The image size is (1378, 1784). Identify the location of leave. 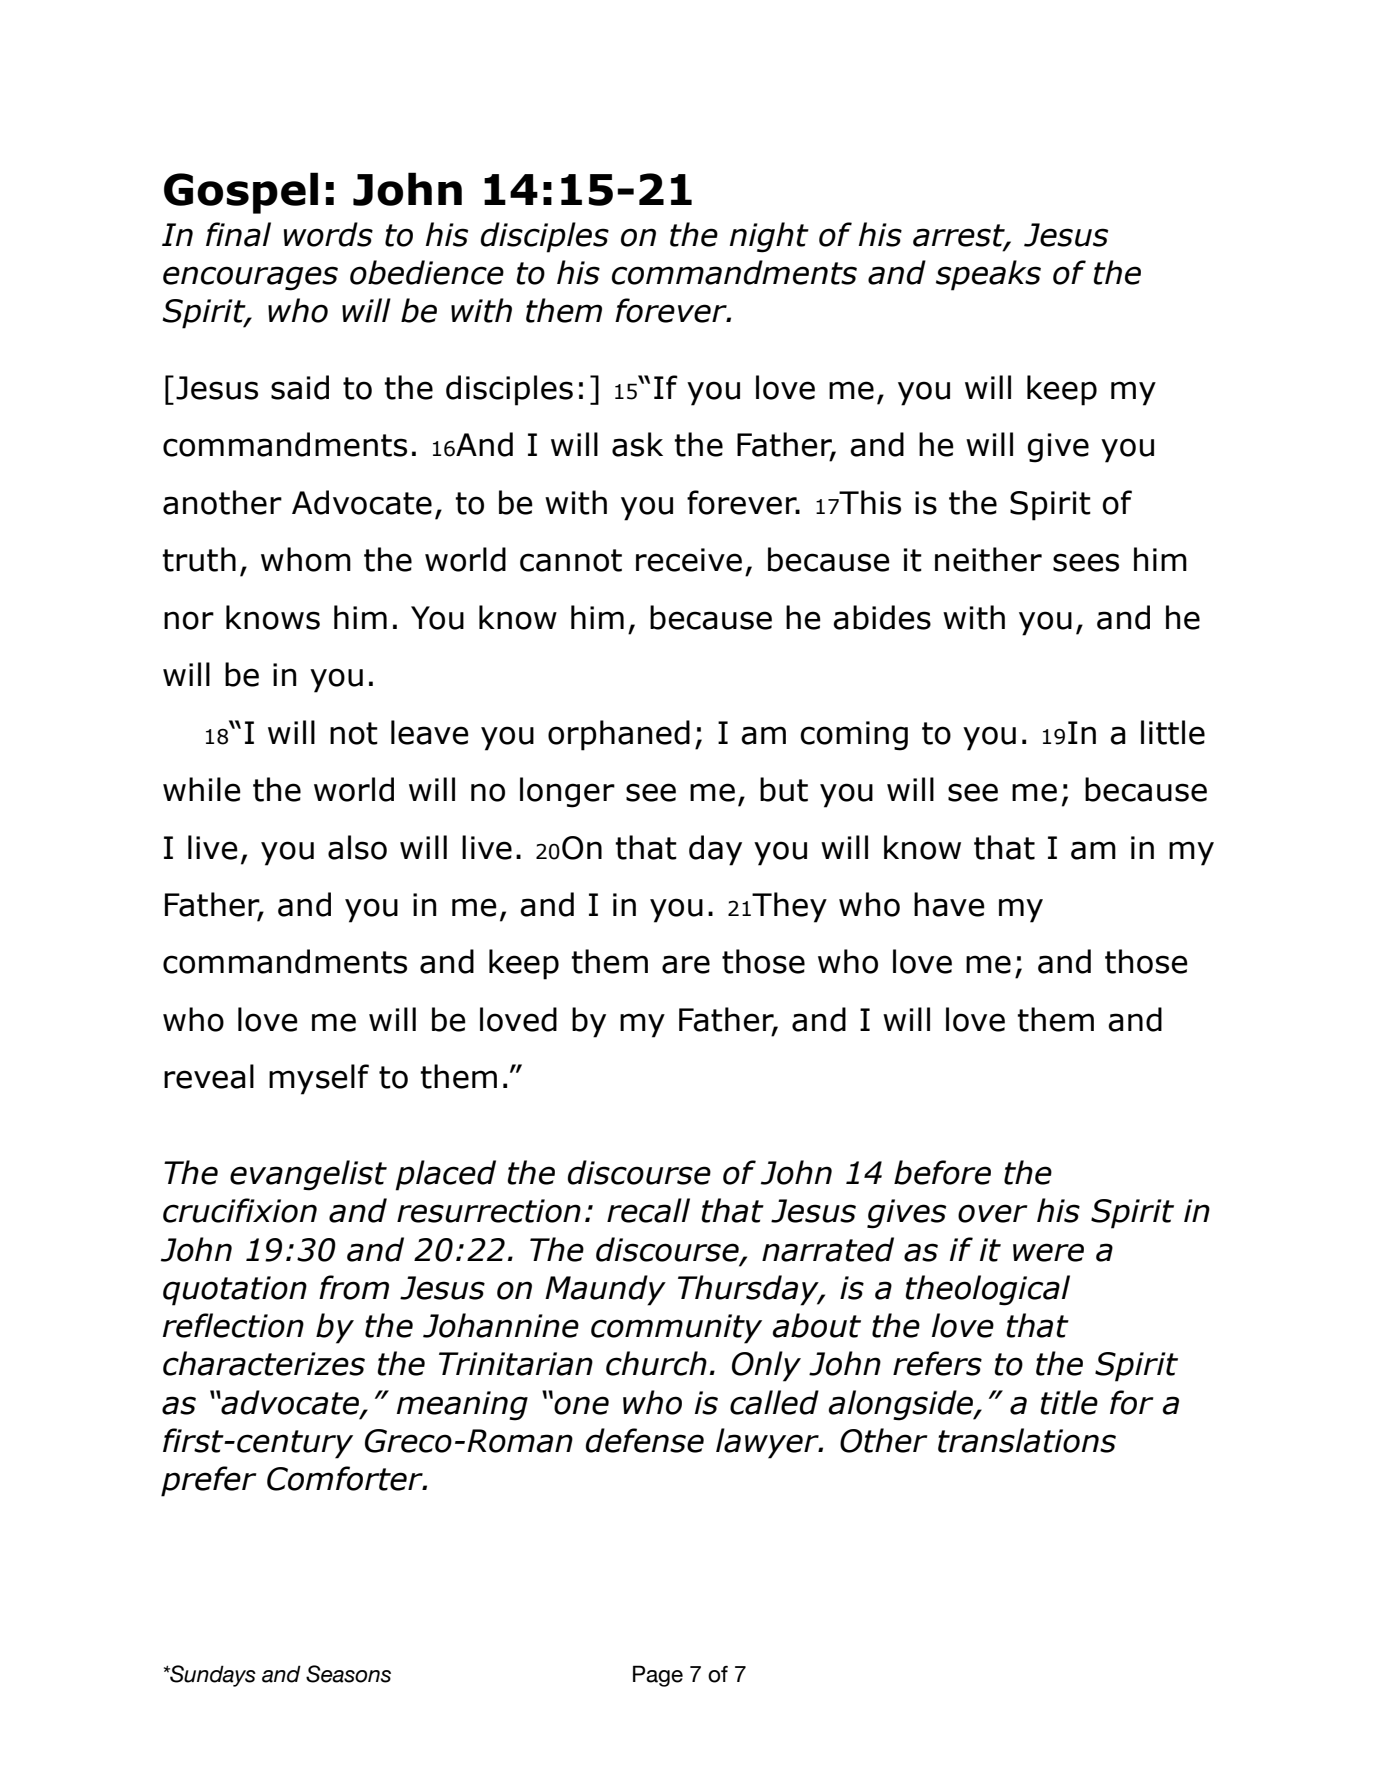
(430, 732).
